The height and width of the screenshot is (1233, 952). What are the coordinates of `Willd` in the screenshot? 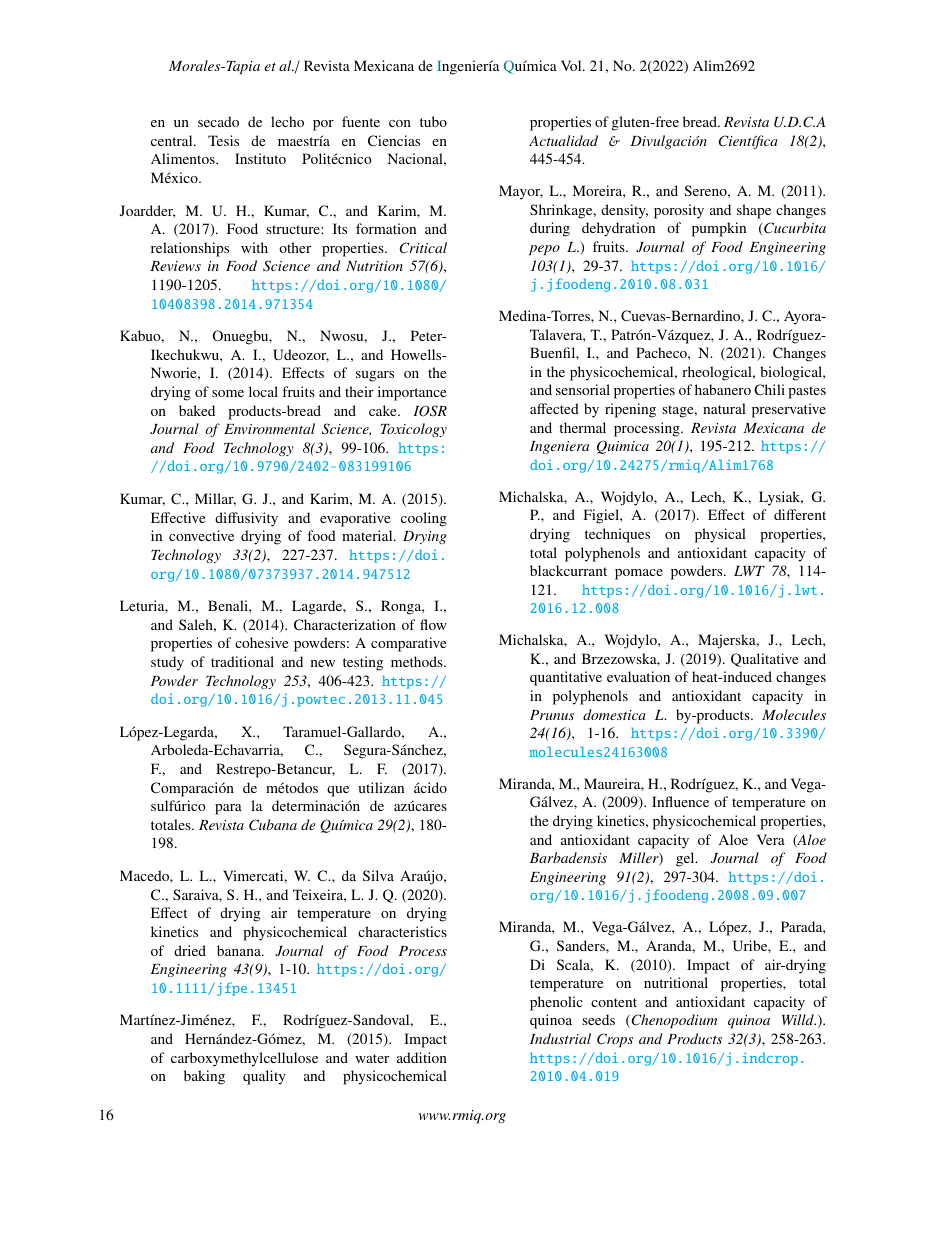 It's located at (799, 1019).
